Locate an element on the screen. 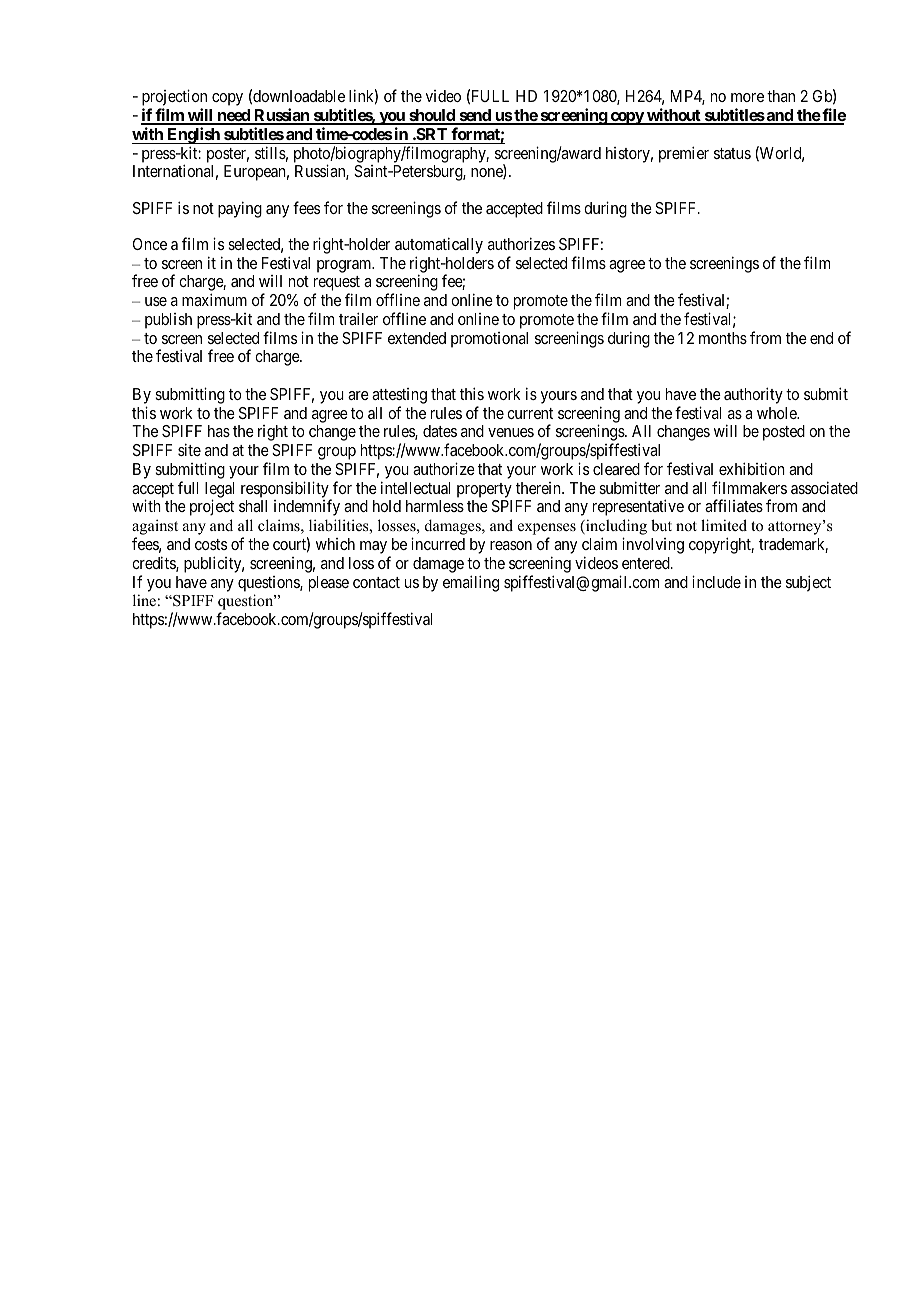  costs is located at coordinates (211, 544).
